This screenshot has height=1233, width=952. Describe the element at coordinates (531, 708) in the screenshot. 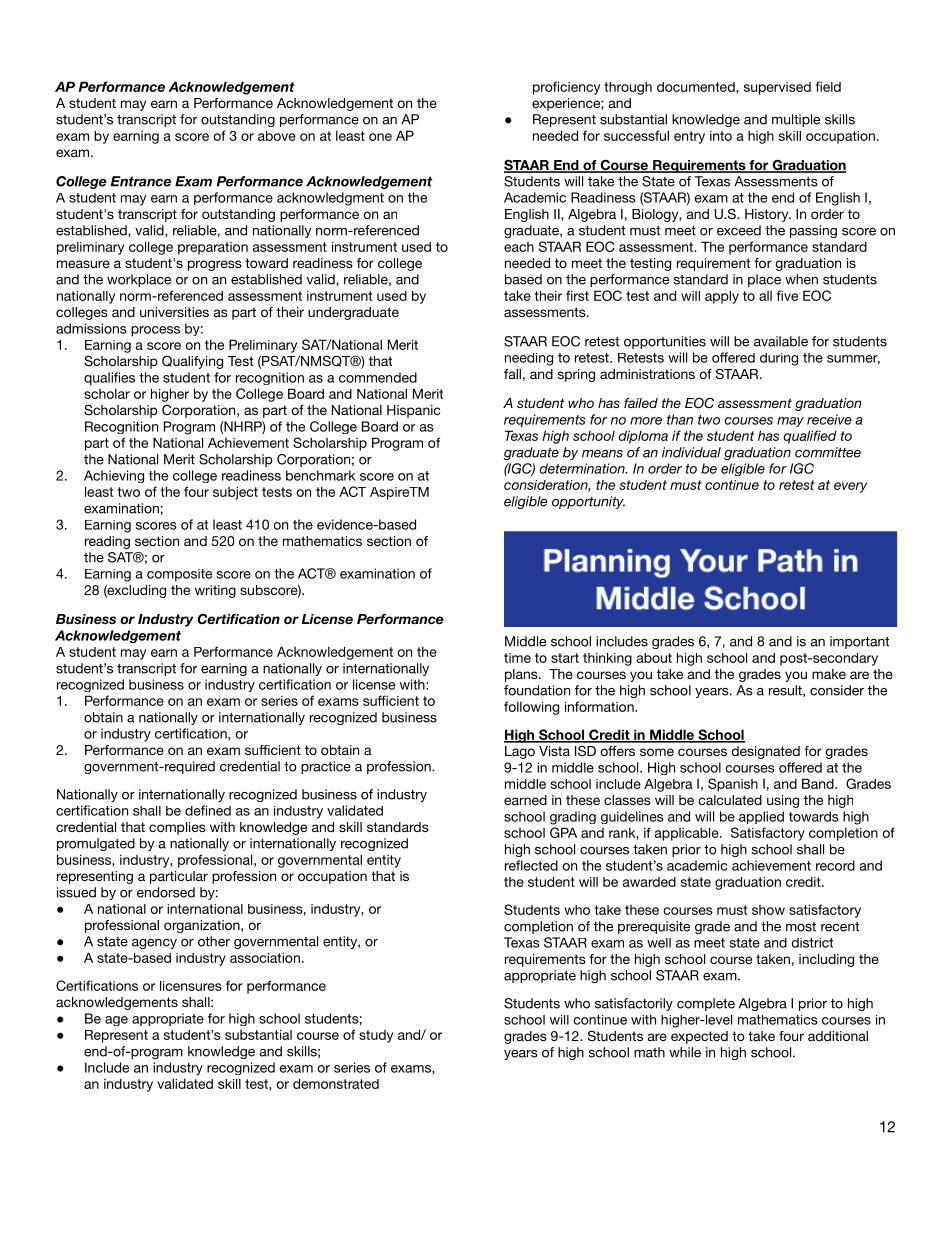

I see `following` at that location.
